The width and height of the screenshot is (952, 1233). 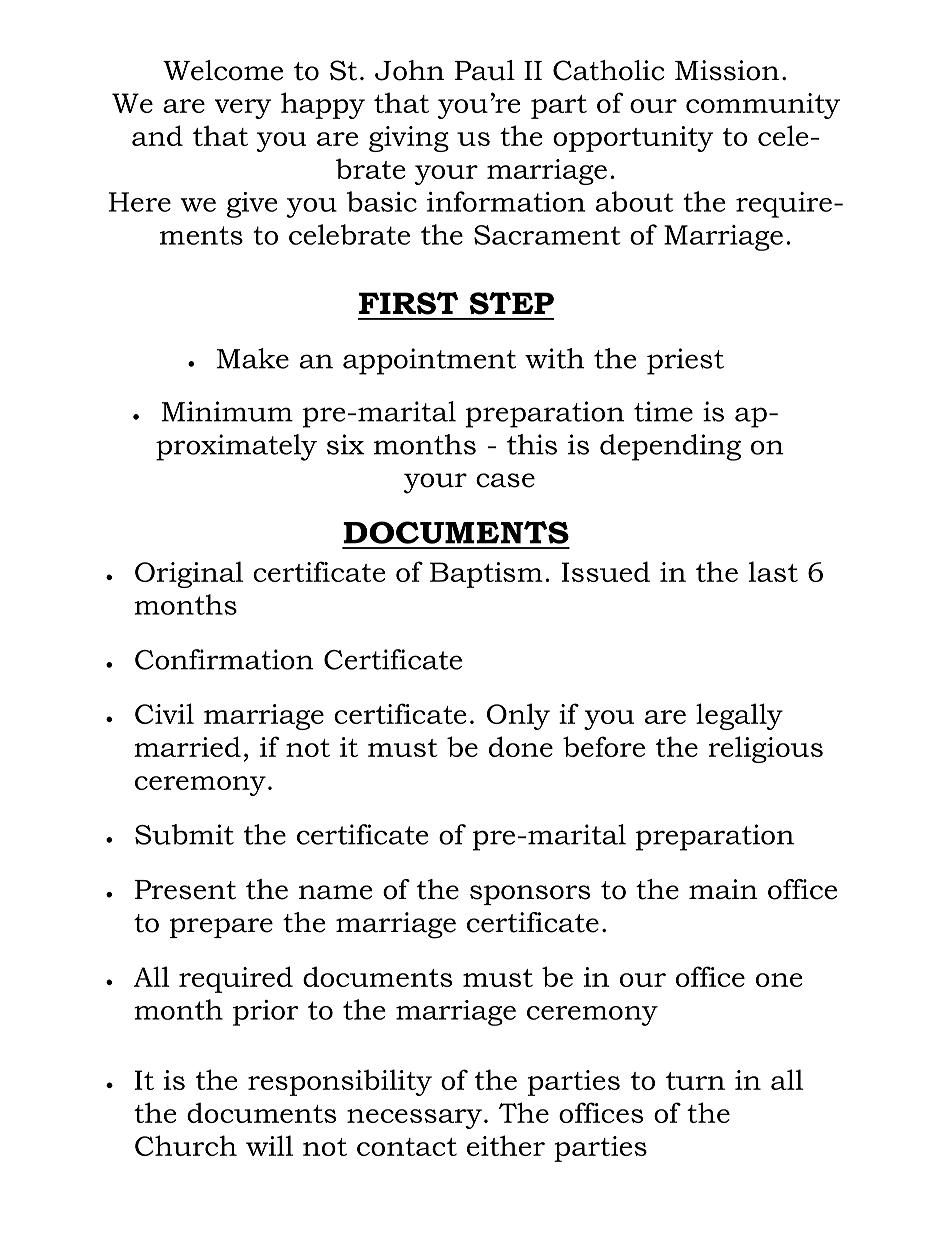 What do you see at coordinates (184, 834) in the screenshot?
I see `Submit` at bounding box center [184, 834].
